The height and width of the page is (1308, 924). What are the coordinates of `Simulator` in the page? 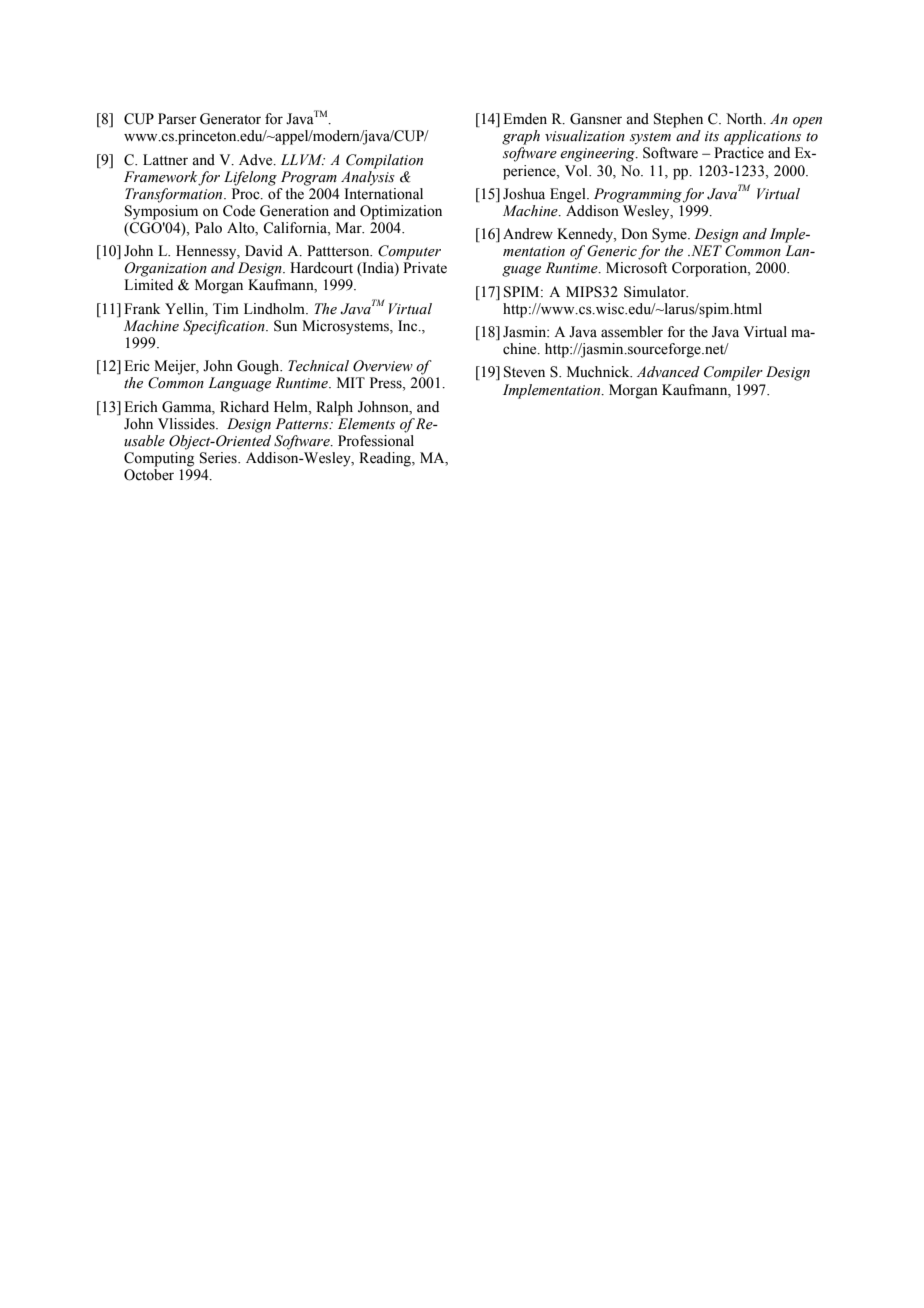 It's located at (656, 292).
